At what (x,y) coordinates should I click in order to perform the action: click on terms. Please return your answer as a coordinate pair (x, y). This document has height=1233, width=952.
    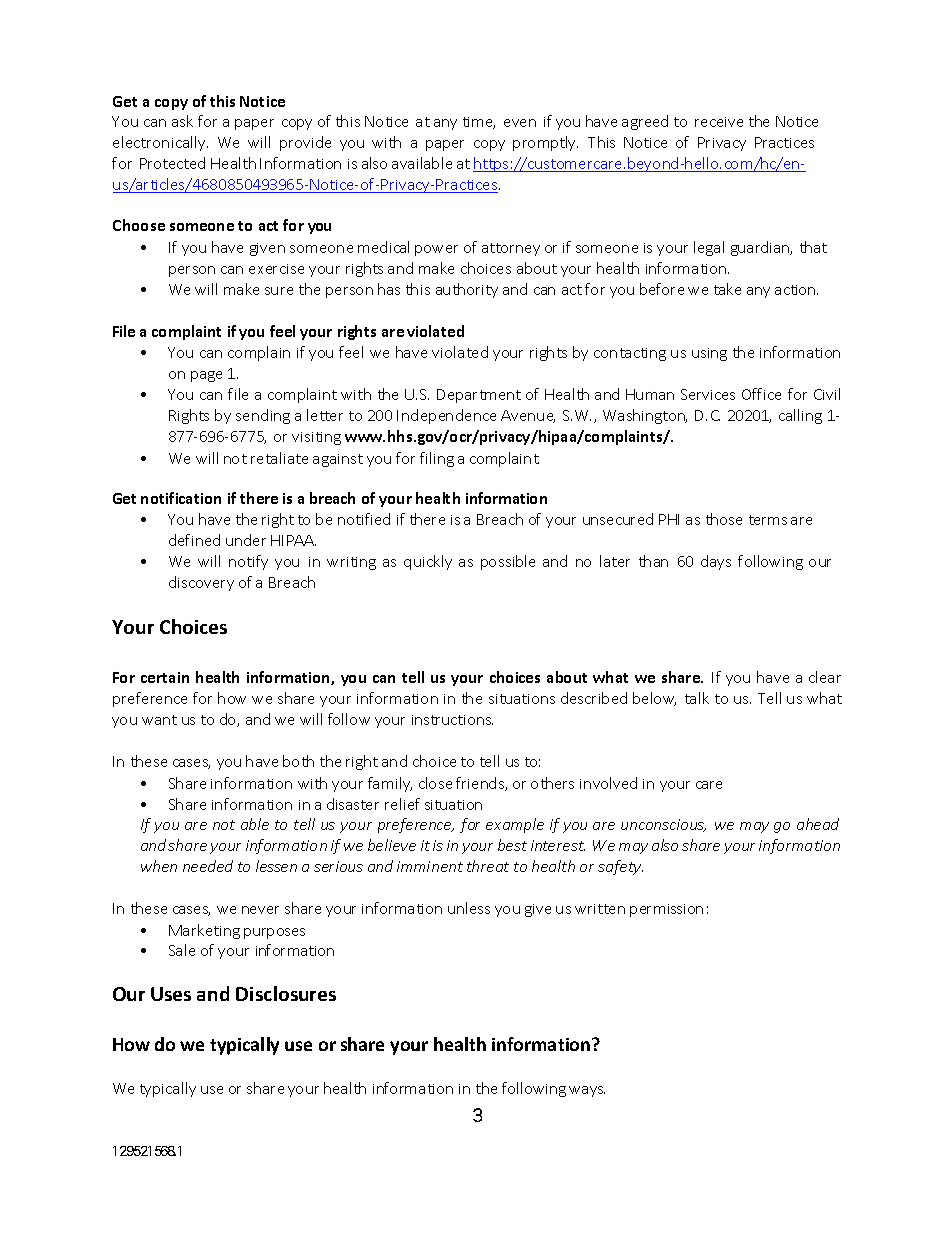
    Looking at the image, I should click on (768, 520).
